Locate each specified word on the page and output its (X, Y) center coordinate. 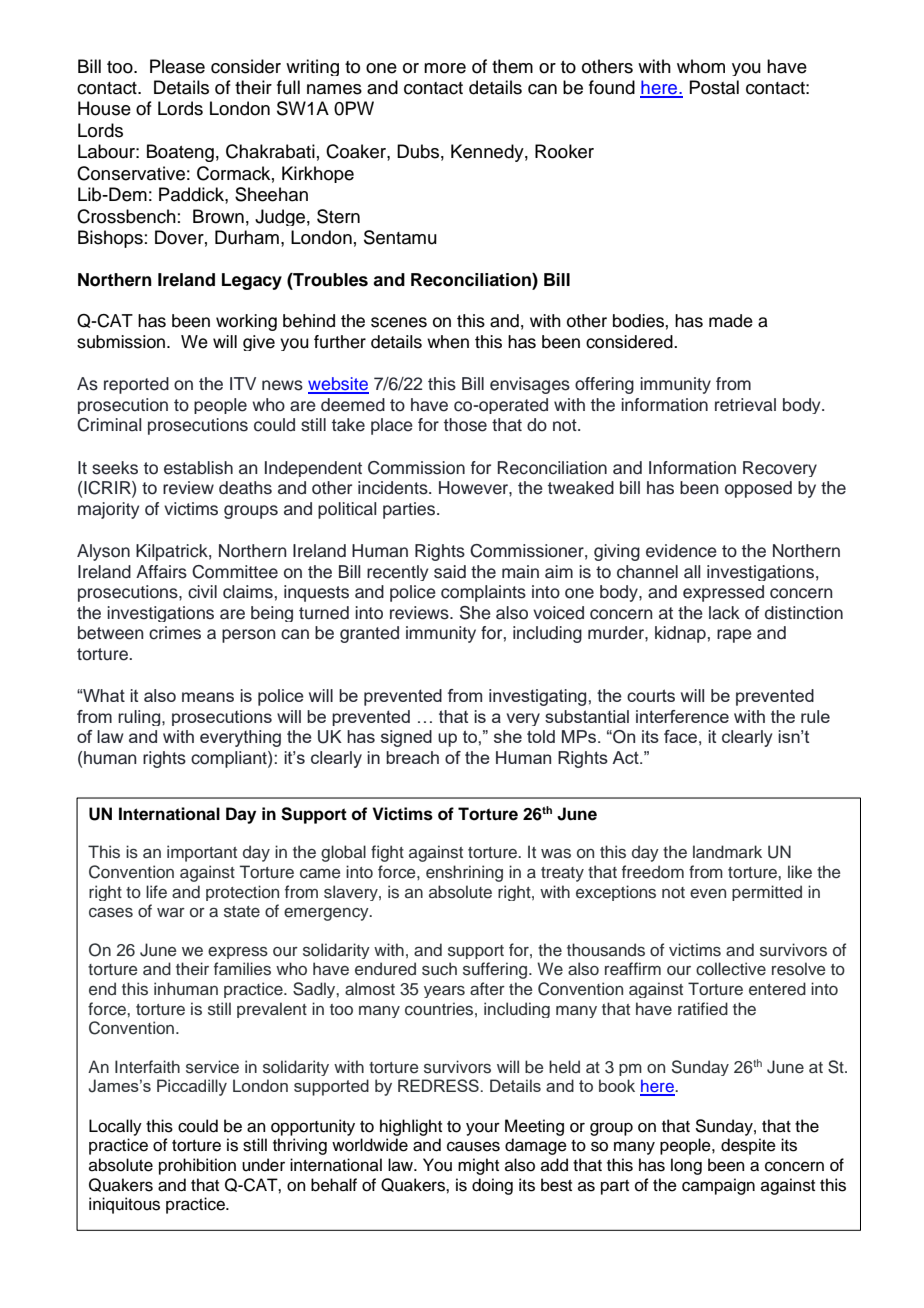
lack (724, 613)
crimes (175, 633)
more (445, 68)
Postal (714, 87)
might (478, 1166)
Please (177, 66)
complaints (483, 593)
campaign (718, 1186)
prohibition (197, 1166)
